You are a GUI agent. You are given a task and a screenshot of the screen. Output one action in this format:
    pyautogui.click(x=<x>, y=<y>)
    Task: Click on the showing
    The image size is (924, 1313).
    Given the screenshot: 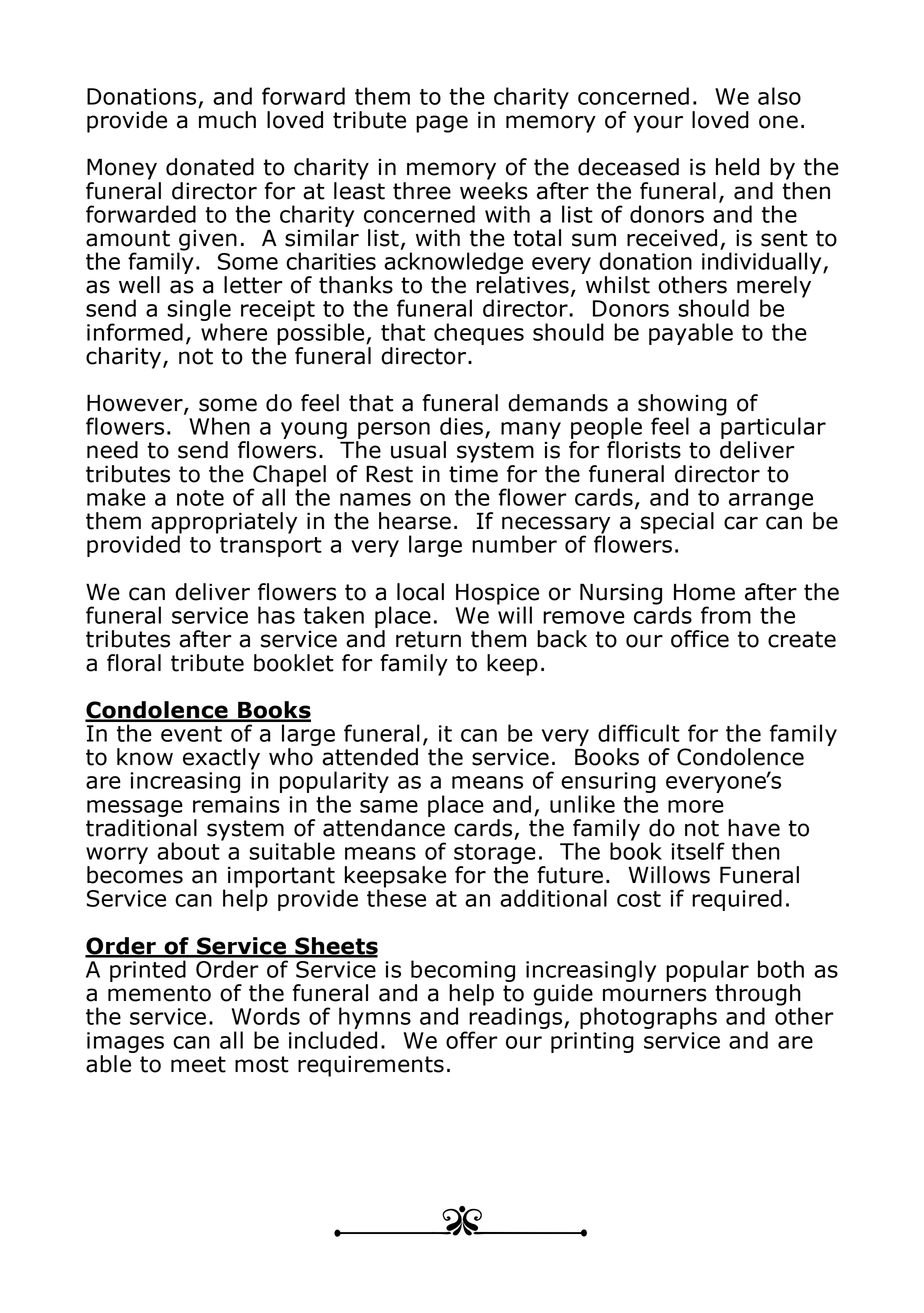 What is the action you would take?
    pyautogui.click(x=682, y=406)
